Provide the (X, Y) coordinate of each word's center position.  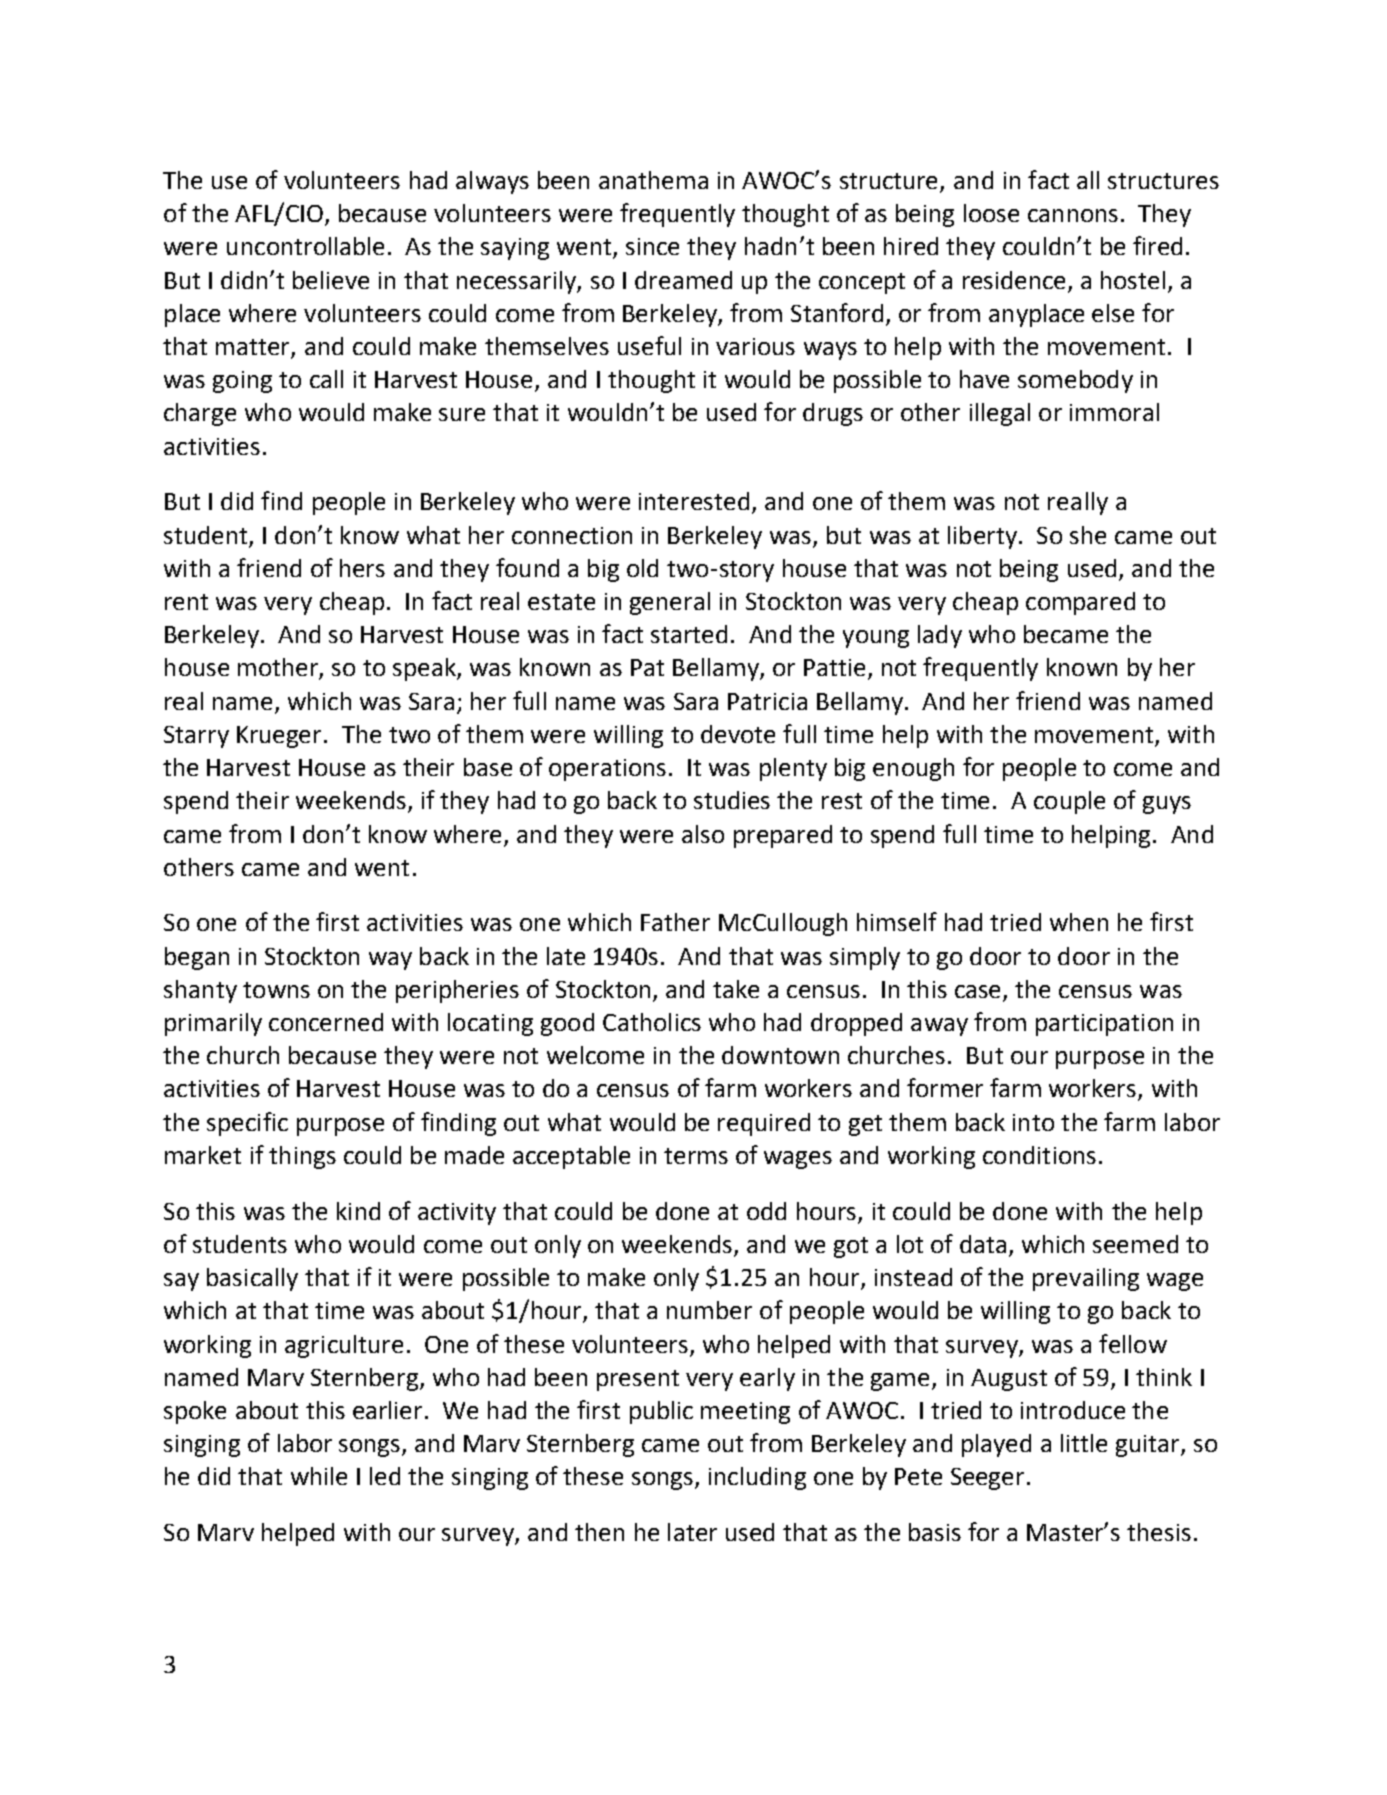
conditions (1039, 1155)
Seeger (987, 1479)
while (319, 1476)
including (757, 1478)
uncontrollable (305, 246)
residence (1014, 280)
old (642, 568)
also (703, 834)
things (302, 1157)
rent (186, 602)
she (1088, 535)
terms (696, 1156)
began (197, 958)
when (1079, 922)
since (652, 246)
